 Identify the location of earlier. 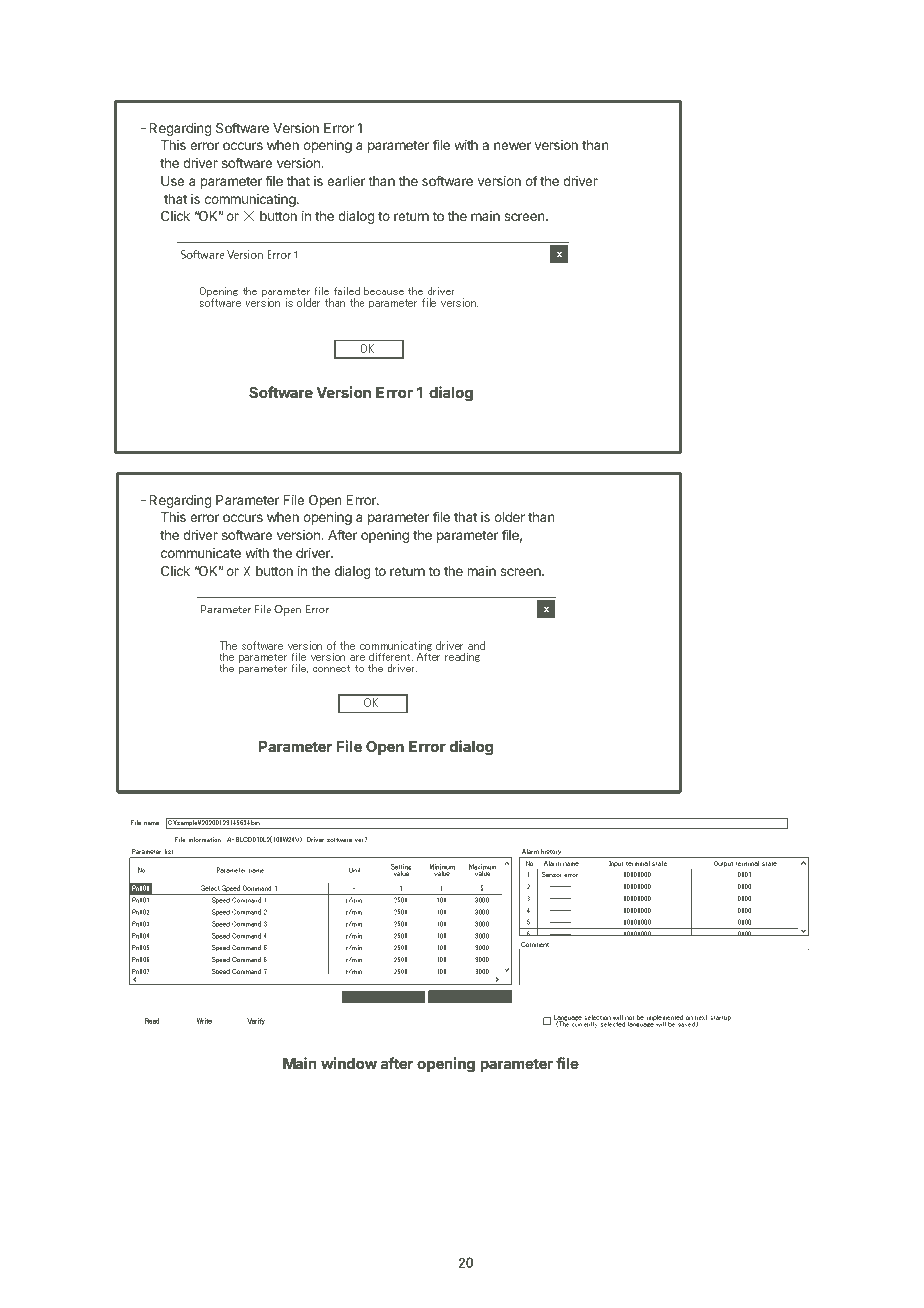
(346, 181).
